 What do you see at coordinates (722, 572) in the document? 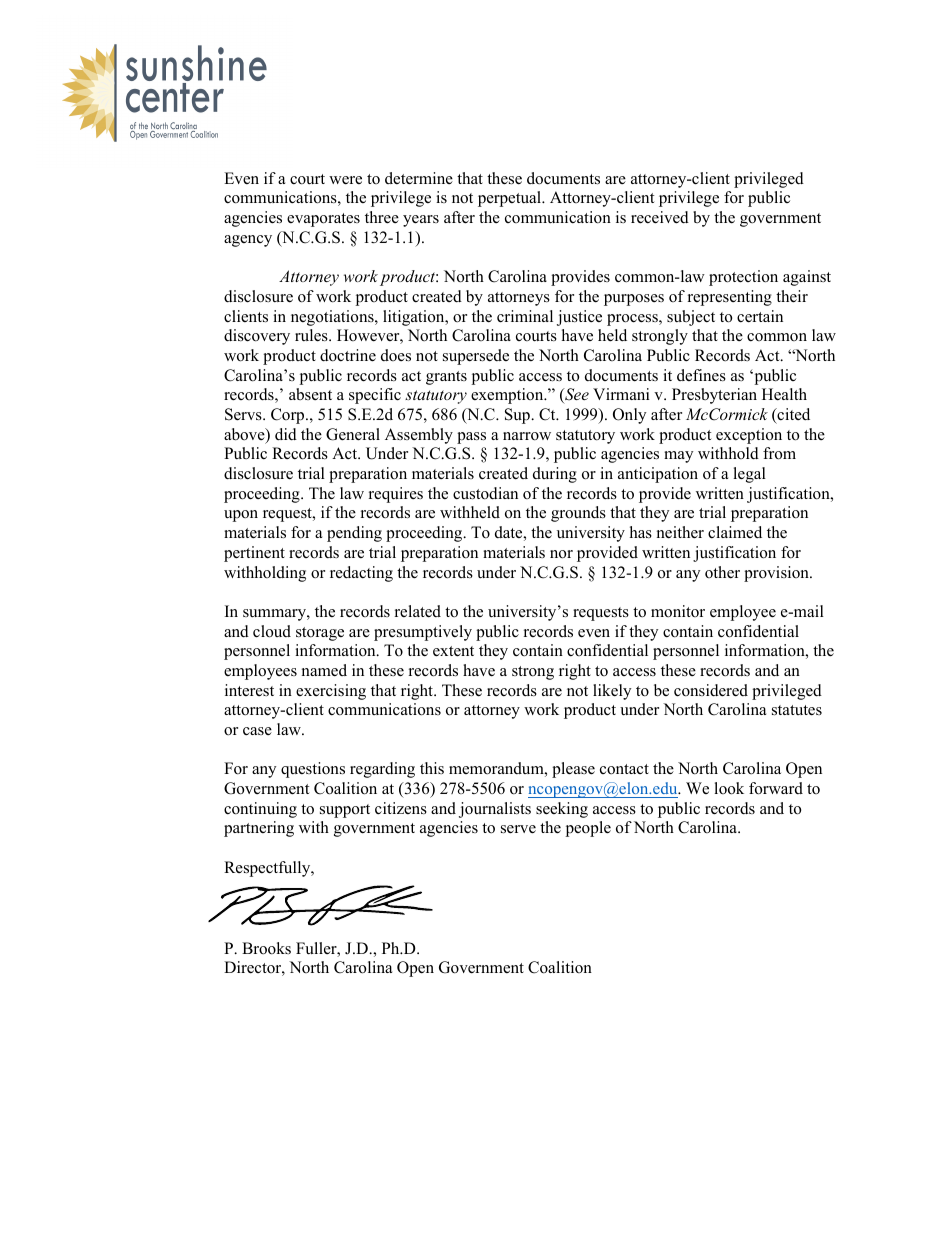
I see `other` at bounding box center [722, 572].
